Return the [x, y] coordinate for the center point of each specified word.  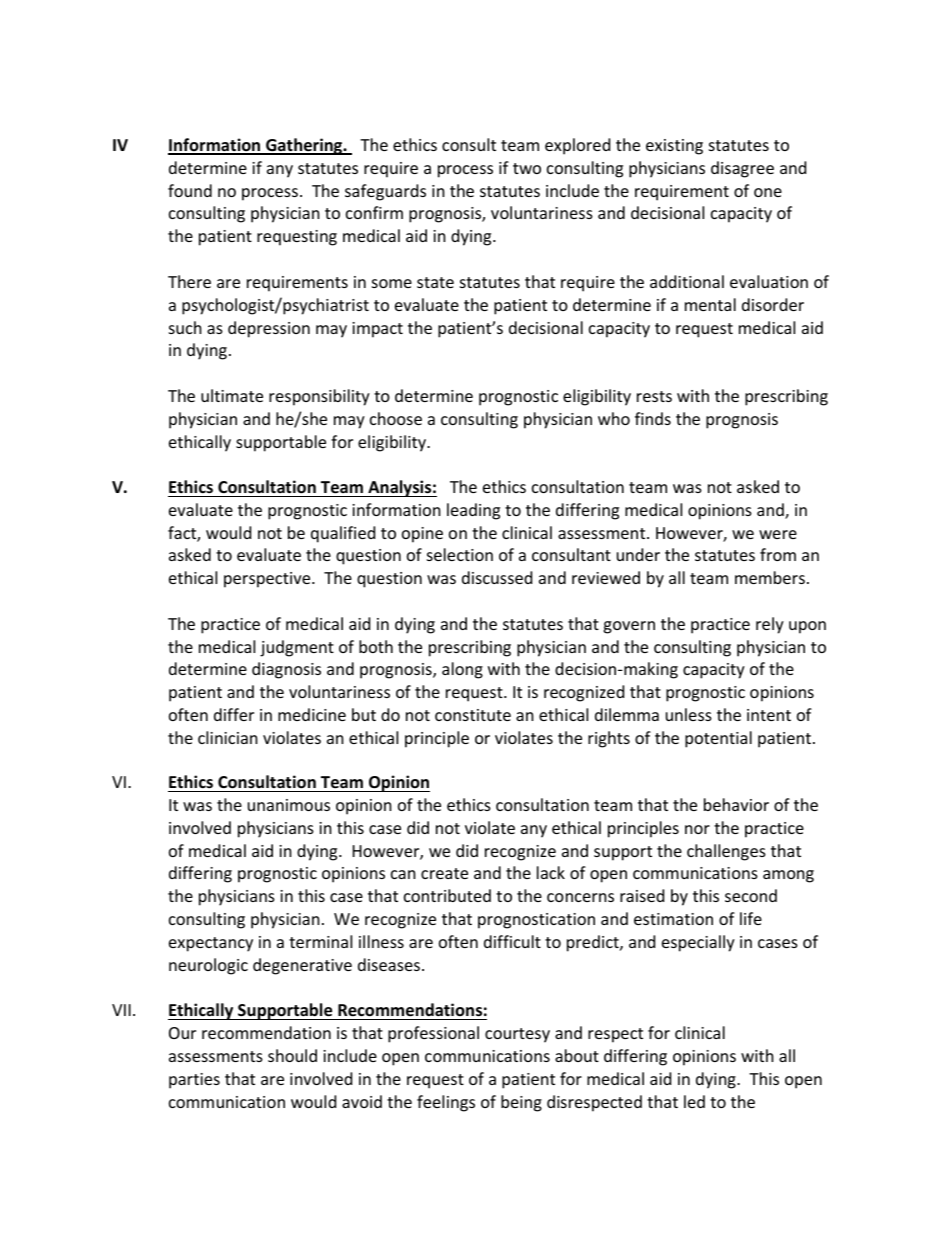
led [694, 1101]
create [444, 873]
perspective [268, 580]
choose [396, 418]
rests [654, 396]
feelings [446, 1103]
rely [770, 625]
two [527, 168]
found [190, 190]
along [462, 670]
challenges [726, 852]
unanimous [289, 805]
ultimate [232, 395]
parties [194, 1081]
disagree [742, 169]
